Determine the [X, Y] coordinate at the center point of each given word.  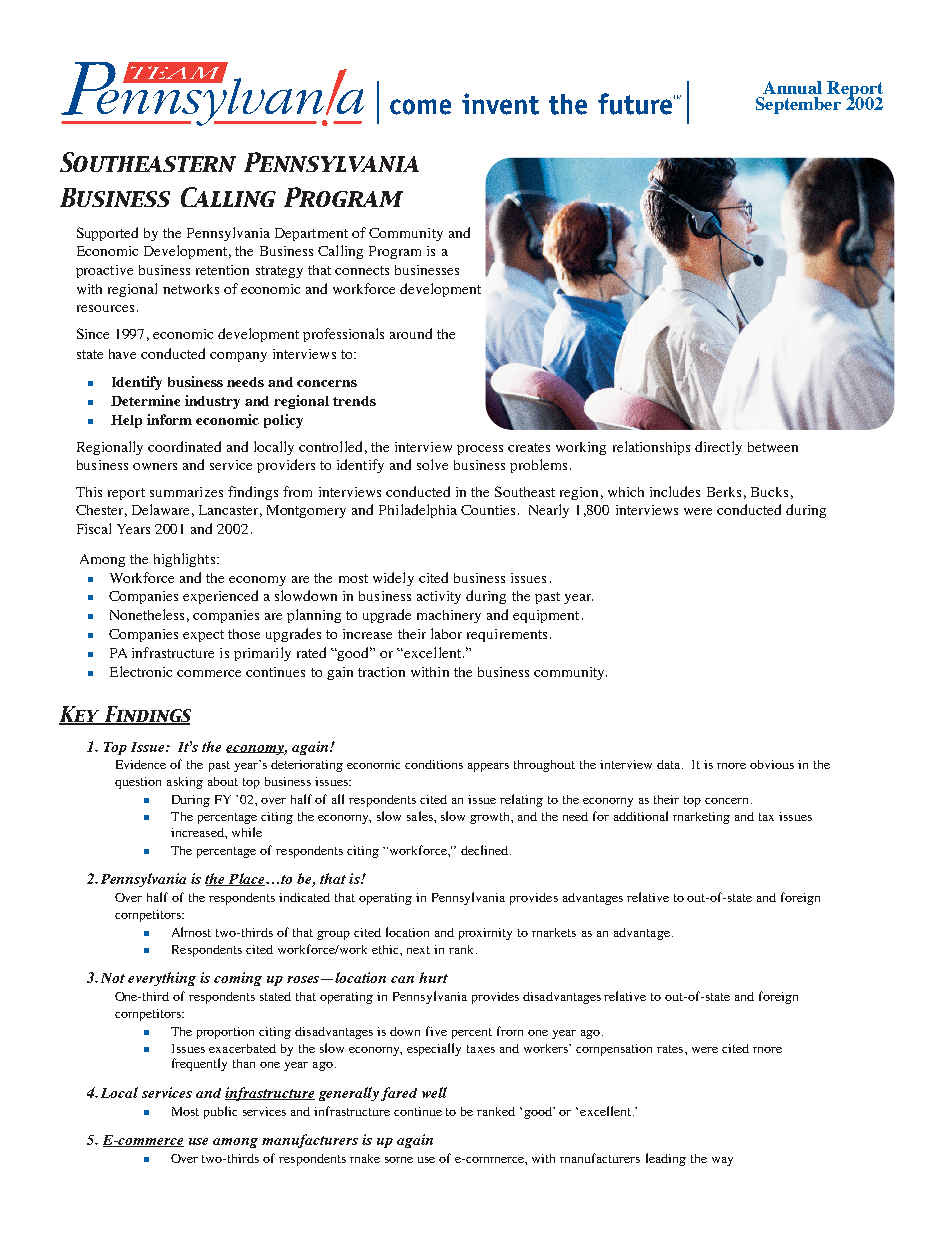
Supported [107, 234]
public [220, 1112]
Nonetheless [147, 614]
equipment [546, 616]
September [798, 105]
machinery [449, 616]
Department [311, 234]
